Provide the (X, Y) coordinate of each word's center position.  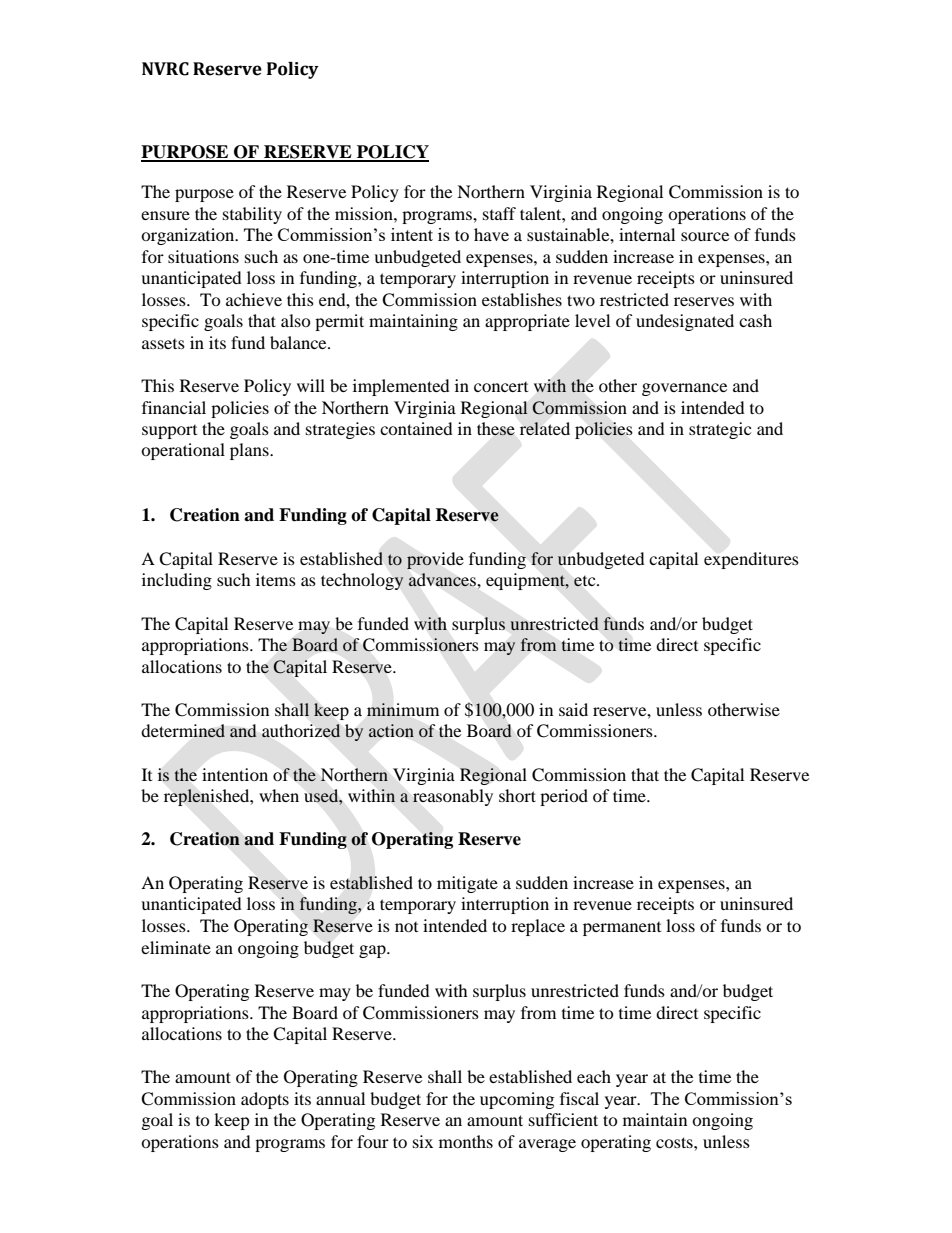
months (466, 1141)
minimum (403, 709)
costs (675, 1142)
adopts (265, 1100)
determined (183, 731)
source (705, 236)
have (491, 234)
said (573, 709)
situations (203, 256)
